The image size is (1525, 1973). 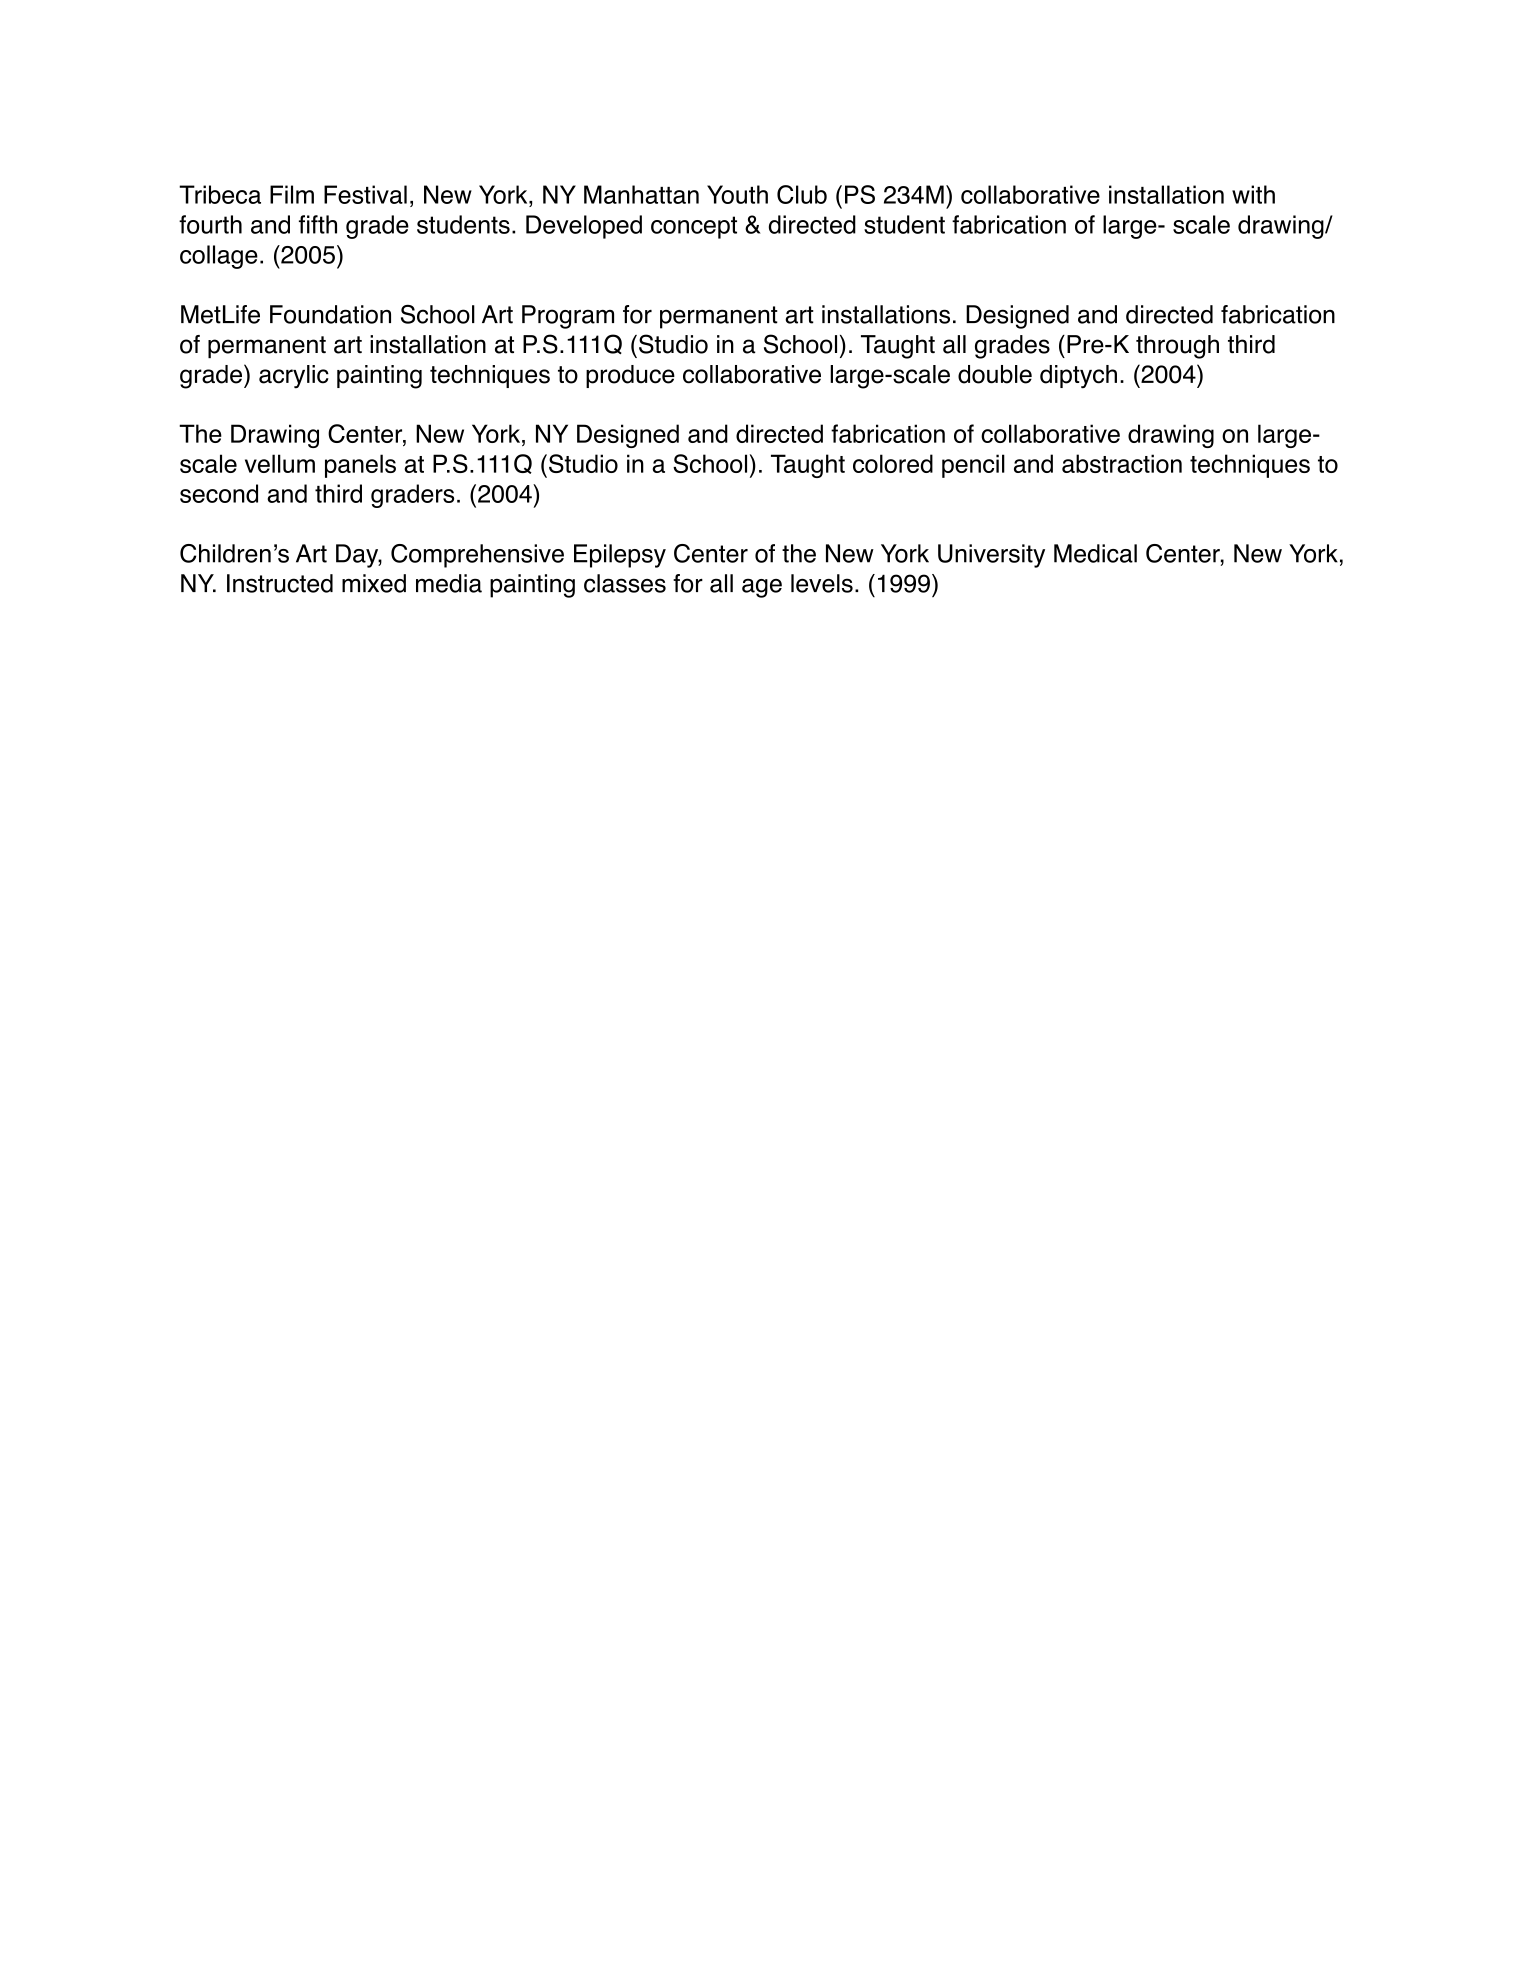 I want to click on mixed, so click(x=374, y=583).
